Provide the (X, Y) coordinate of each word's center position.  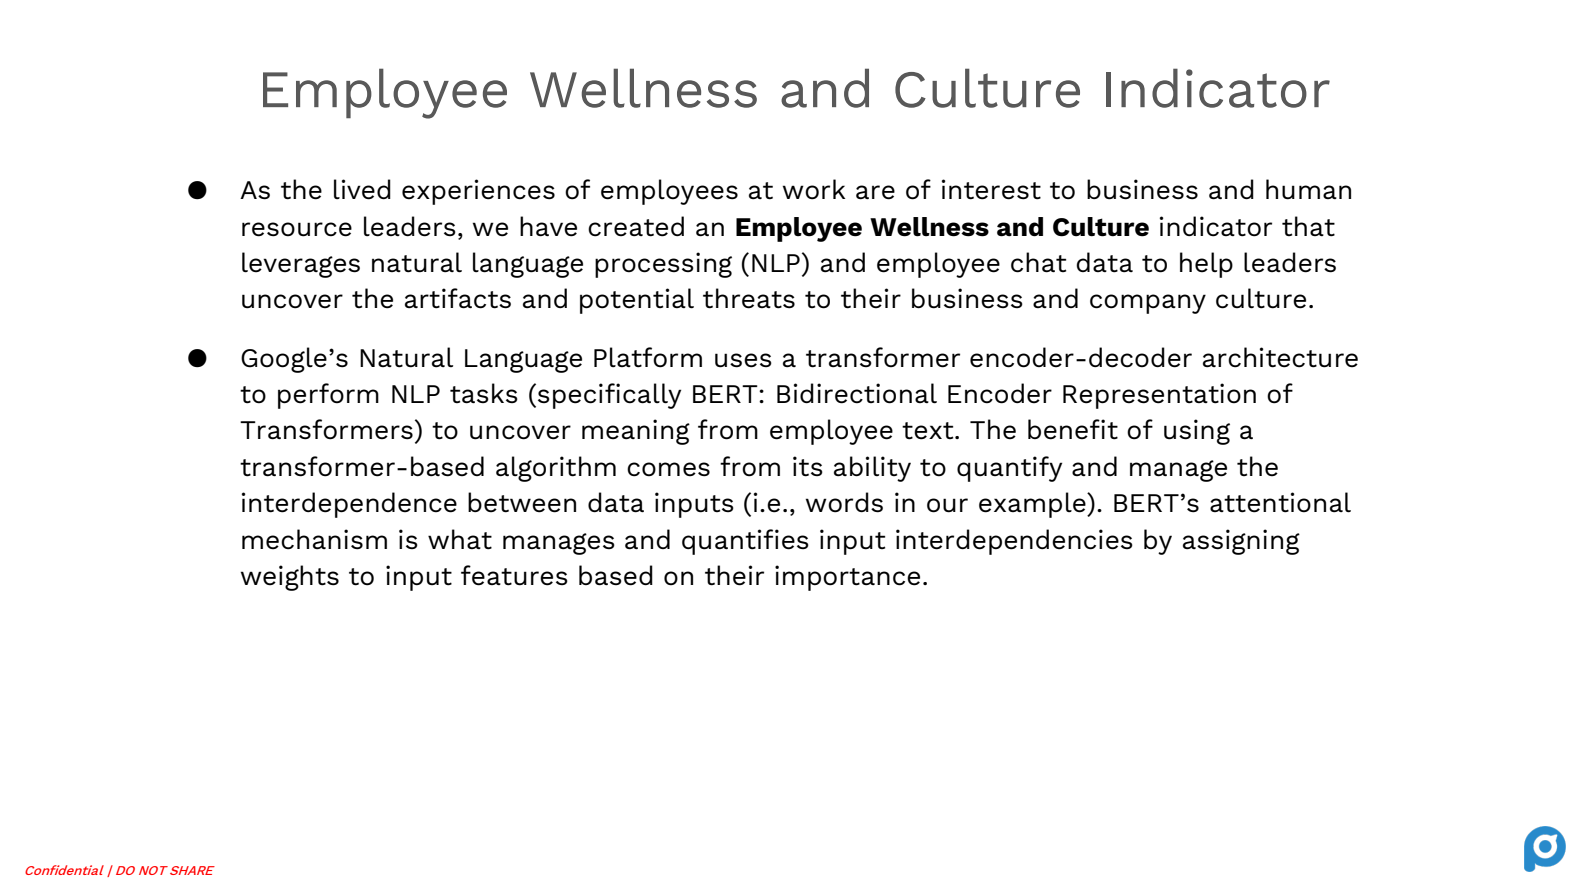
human (1308, 189)
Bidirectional (857, 393)
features (514, 575)
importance (847, 578)
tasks (484, 393)
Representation (1159, 396)
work (814, 189)
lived (362, 189)
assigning (1241, 542)
